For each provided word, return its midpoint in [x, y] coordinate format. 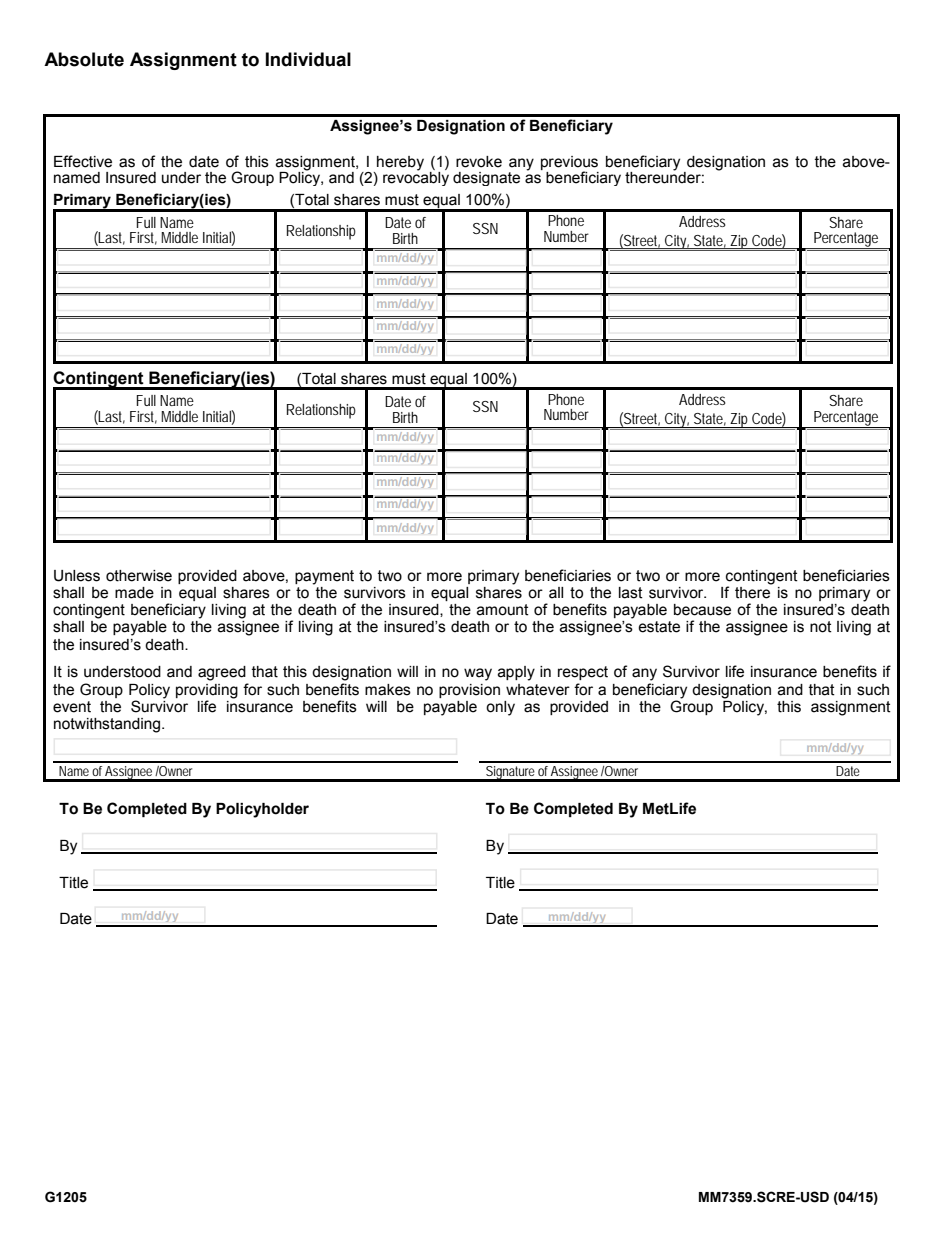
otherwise [139, 576]
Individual [308, 59]
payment [324, 577]
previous [570, 164]
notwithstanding [108, 725]
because [702, 610]
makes [388, 690]
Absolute [84, 59]
